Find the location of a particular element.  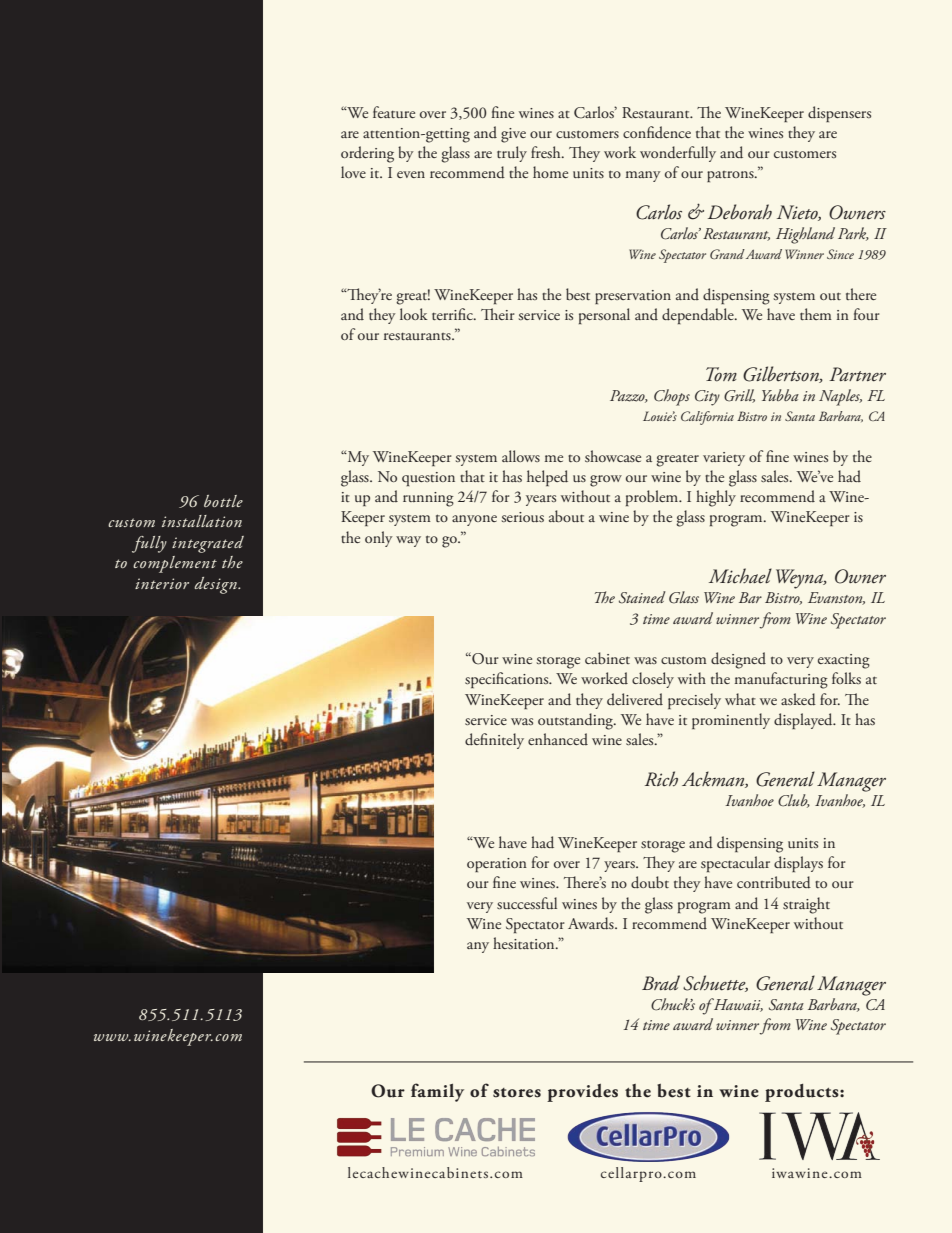

Michael is located at coordinates (740, 576).
